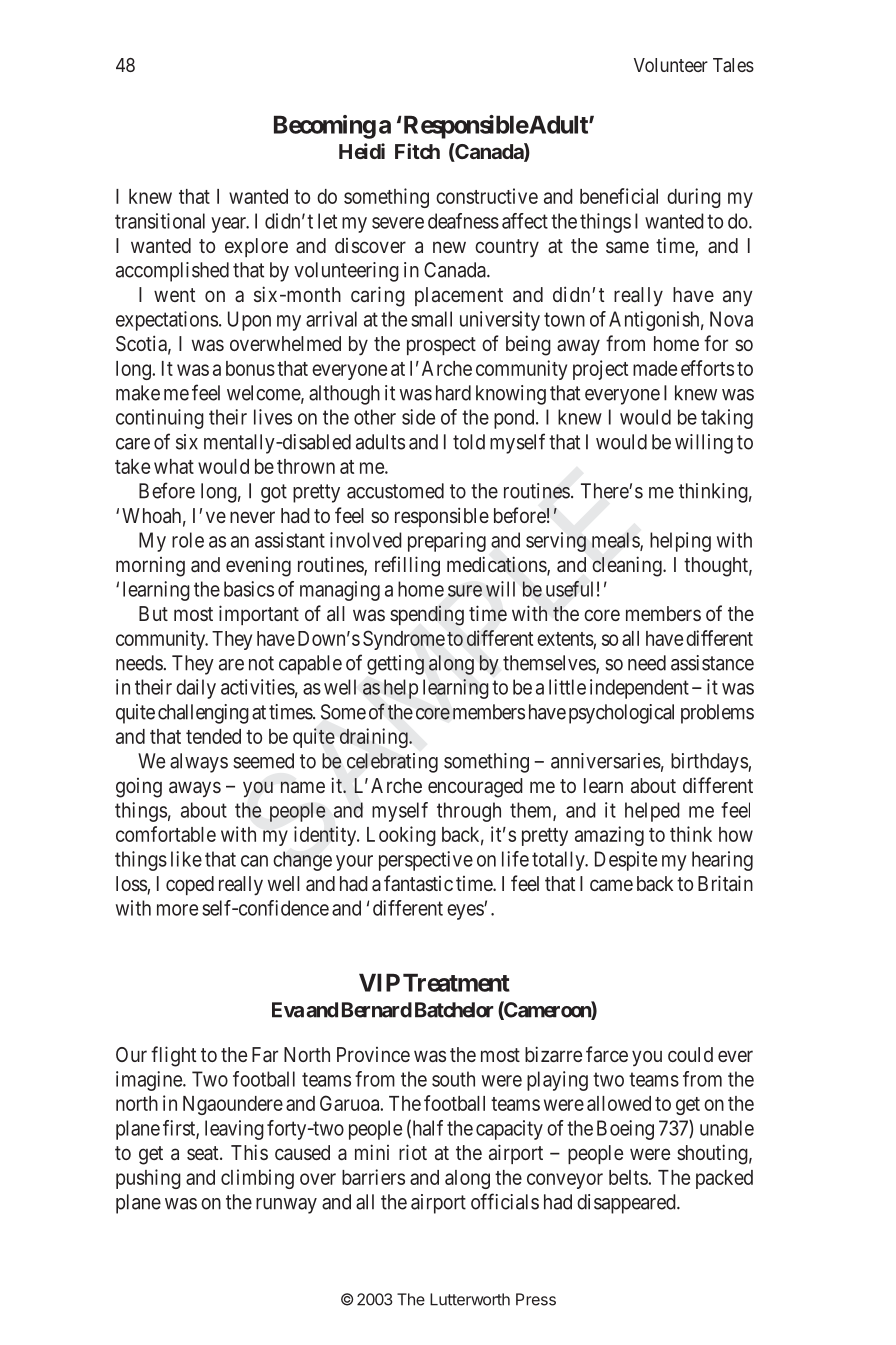  What do you see at coordinates (454, 1010) in the page?
I see `Batchelor` at bounding box center [454, 1010].
